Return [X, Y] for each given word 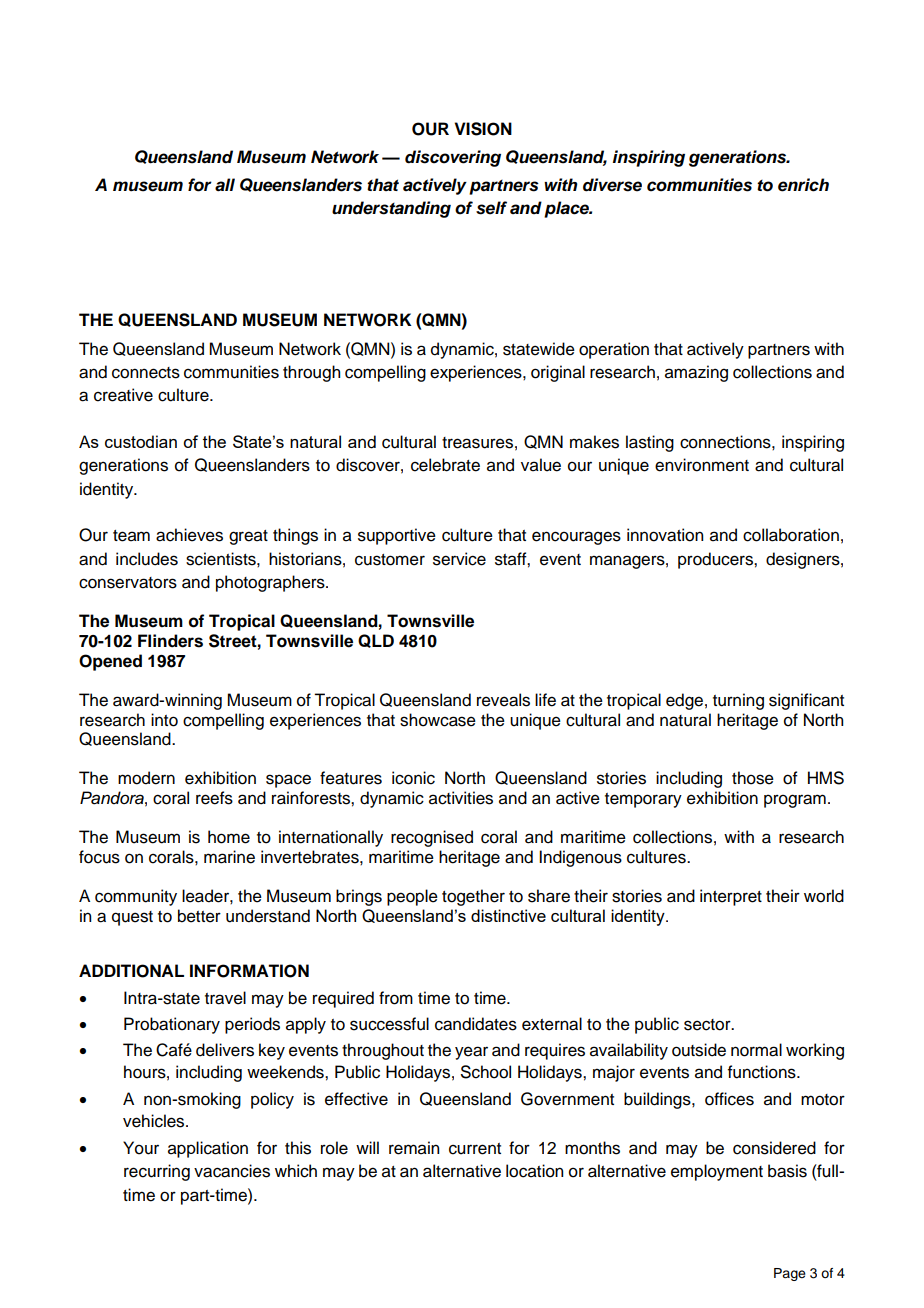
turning [738, 701]
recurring [157, 1172]
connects [146, 373]
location [534, 1171]
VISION [483, 129]
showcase [438, 720]
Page [790, 1274]
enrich [803, 185]
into [164, 720]
